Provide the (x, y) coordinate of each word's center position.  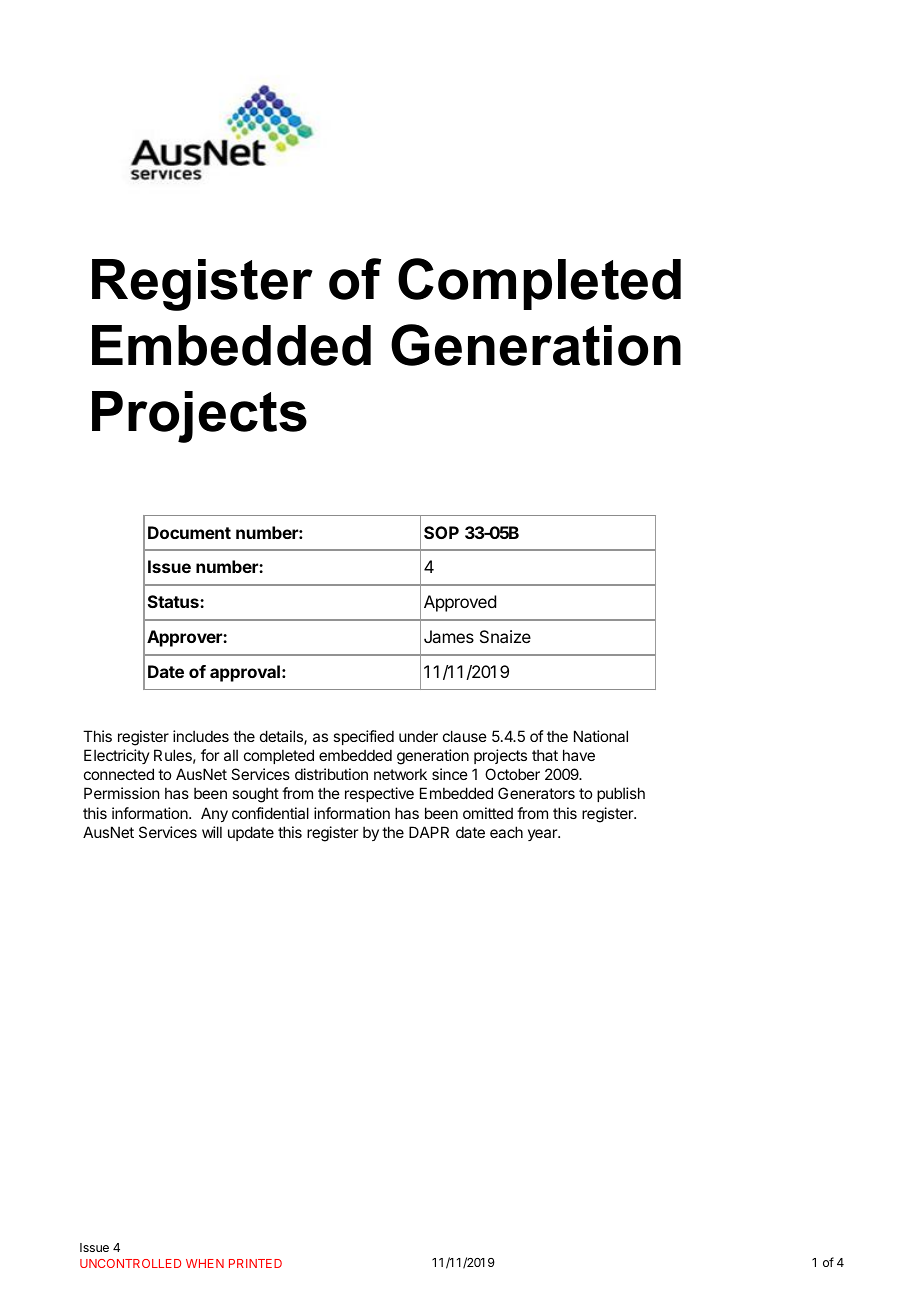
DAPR (429, 832)
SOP (441, 532)
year (543, 835)
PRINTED (255, 1263)
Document (189, 532)
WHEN (205, 1263)
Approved (460, 603)
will (212, 832)
